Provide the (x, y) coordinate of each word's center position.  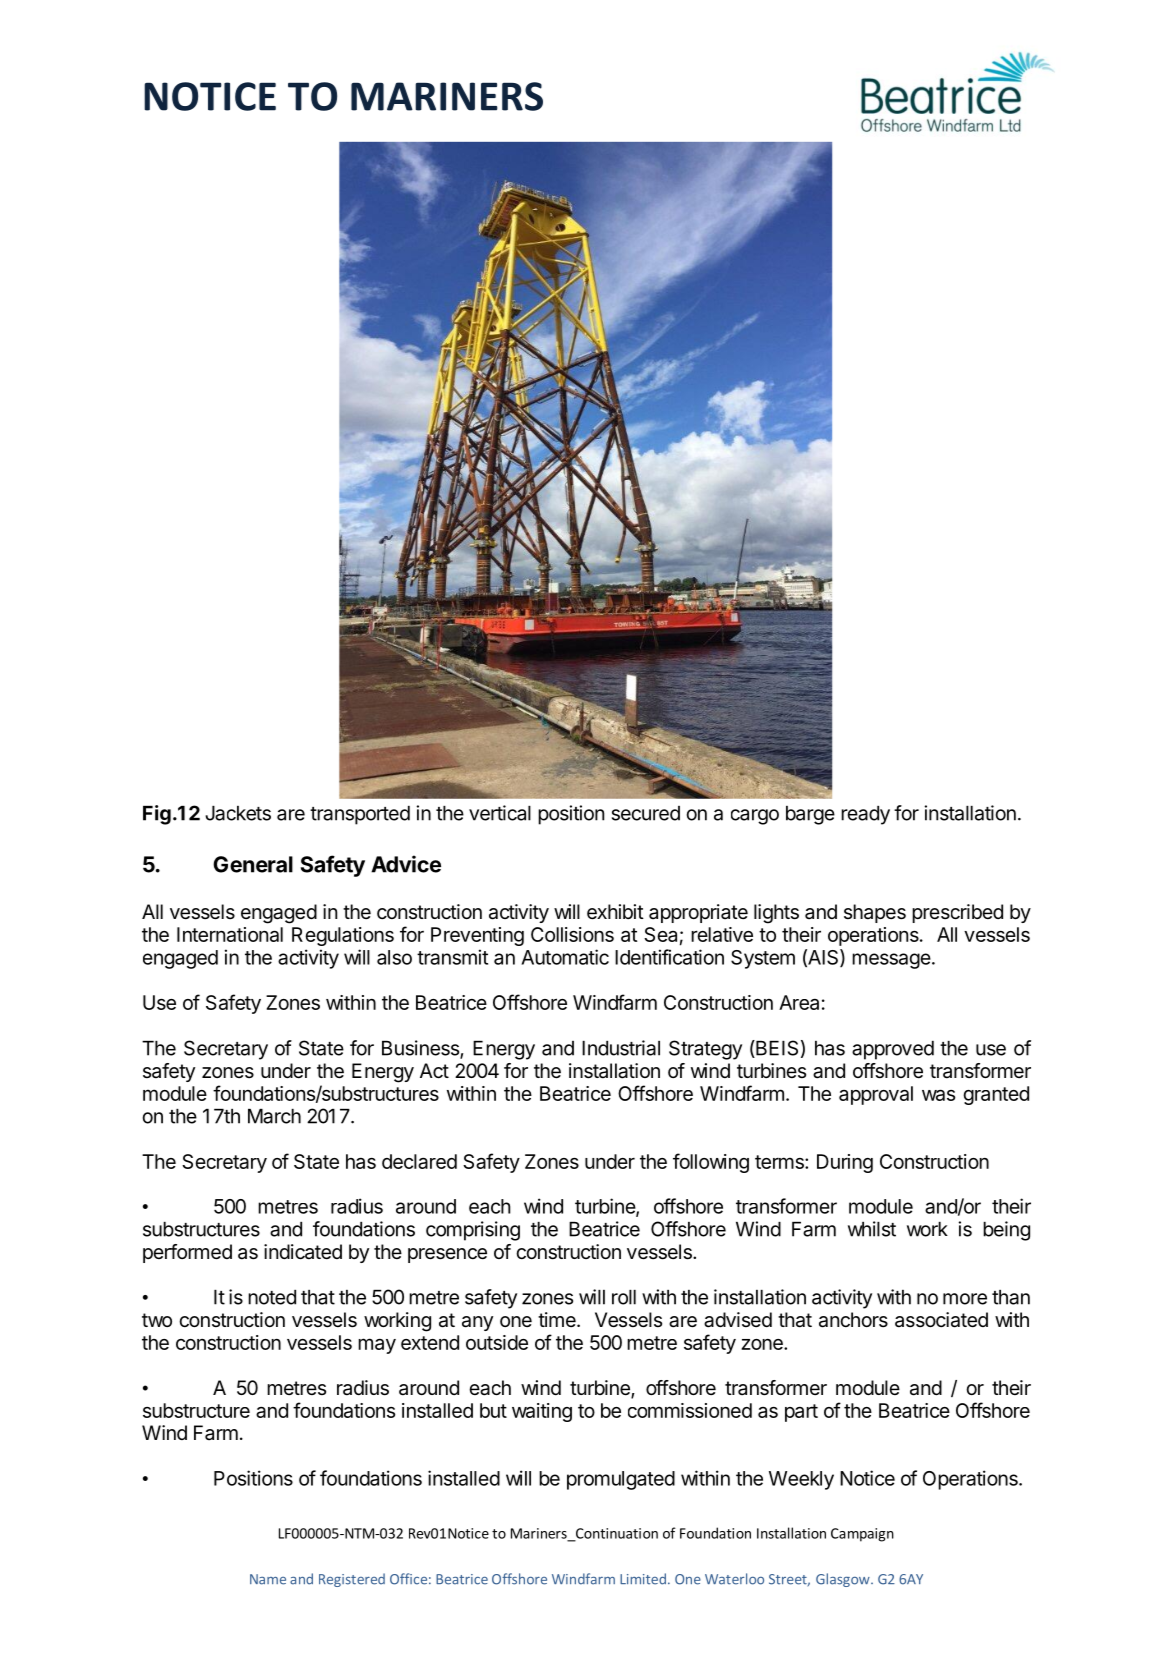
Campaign (862, 1535)
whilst (872, 1229)
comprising (473, 1231)
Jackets (238, 813)
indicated (303, 1252)
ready (865, 815)
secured (646, 813)
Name (268, 1579)
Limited (643, 1579)
